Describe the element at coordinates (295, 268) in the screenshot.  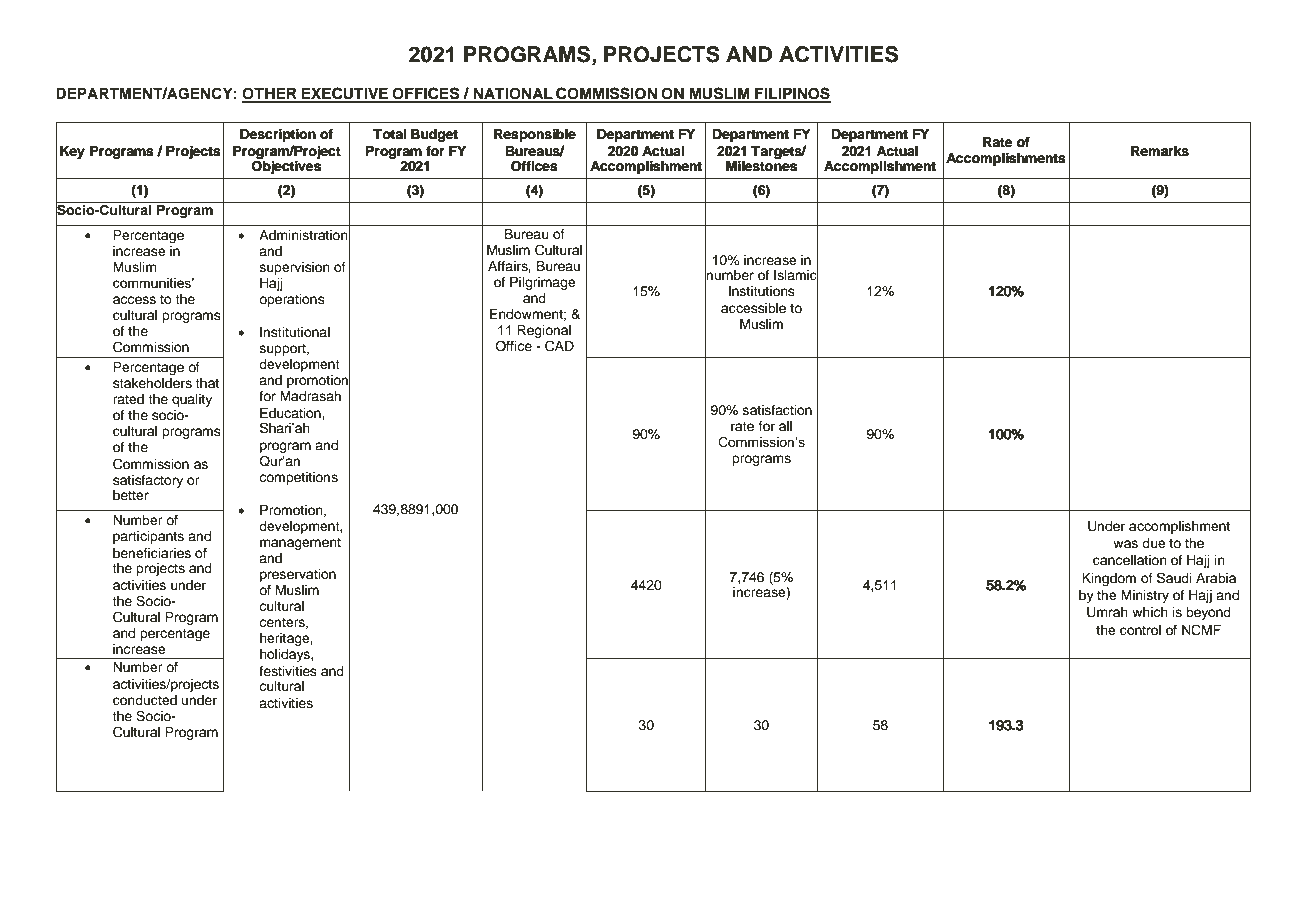
I see `supervision` at that location.
